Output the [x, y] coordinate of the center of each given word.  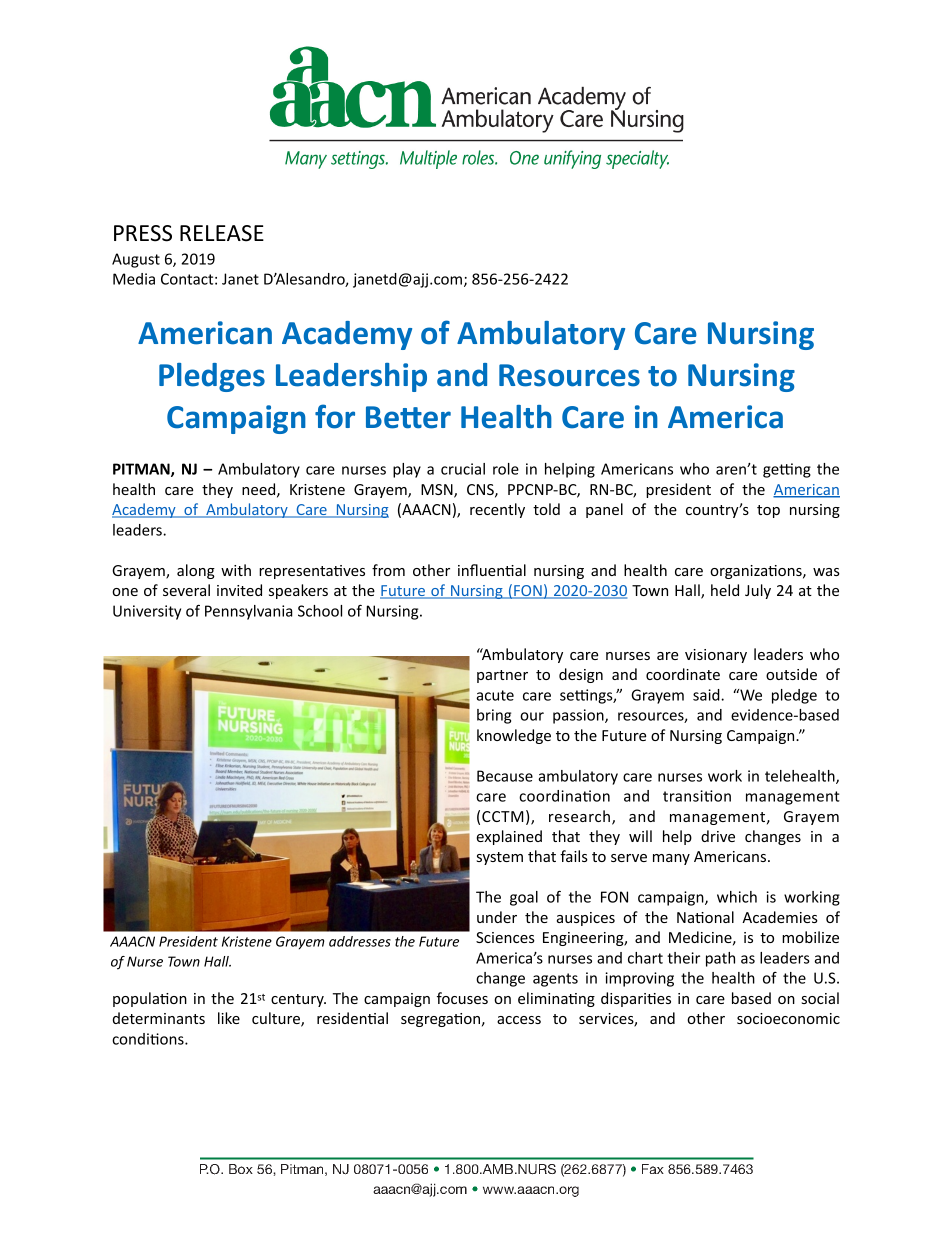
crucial [463, 469]
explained [509, 837]
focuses [462, 998]
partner [502, 676]
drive [718, 836]
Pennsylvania [249, 612]
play [407, 470]
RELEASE [222, 233]
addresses [360, 941]
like [229, 1018]
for [335, 416]
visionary [716, 656]
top [768, 511]
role [506, 469]
